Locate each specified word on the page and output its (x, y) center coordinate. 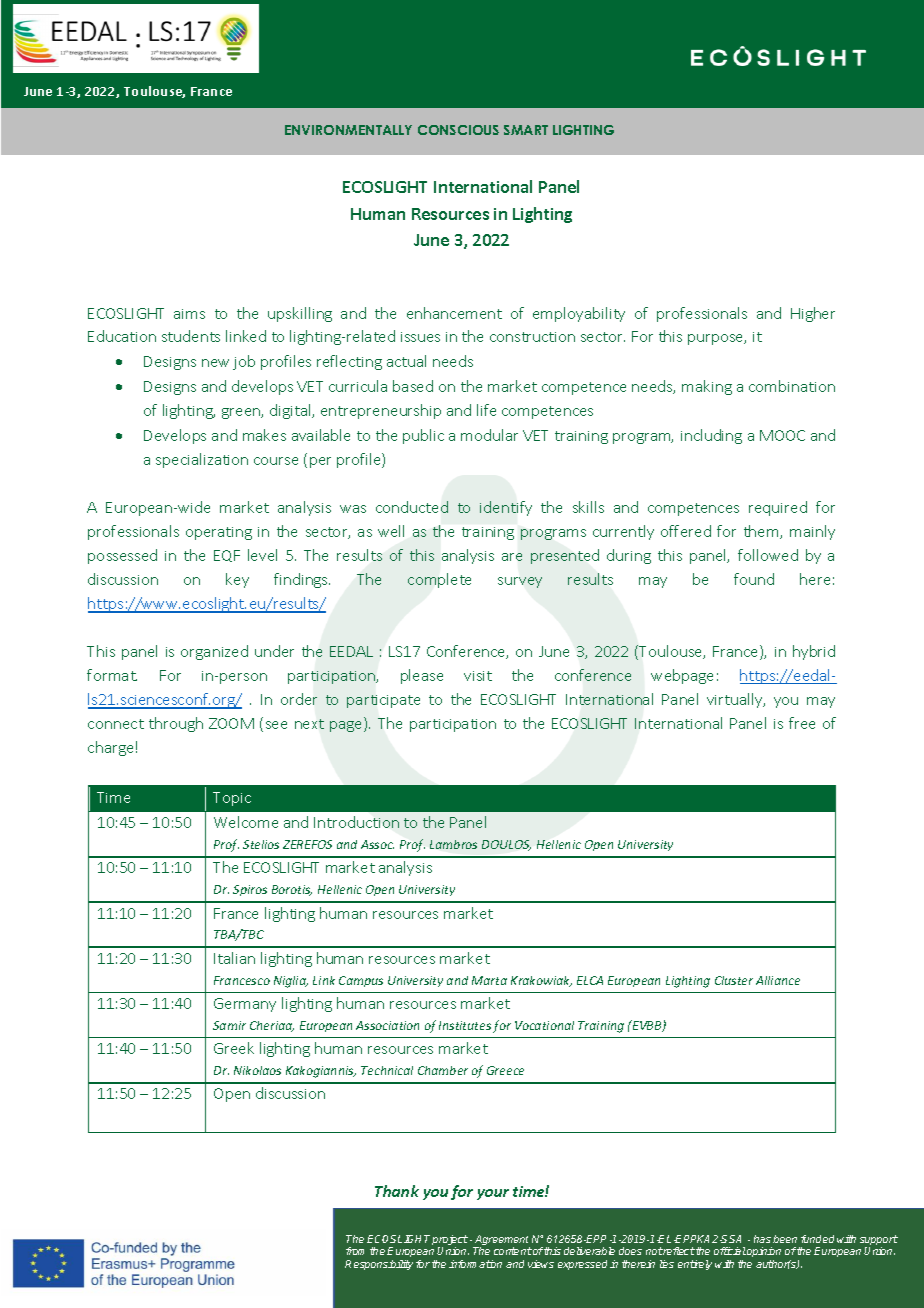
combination (792, 386)
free (802, 723)
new (215, 363)
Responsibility (379, 1265)
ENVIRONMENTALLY (348, 130)
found (754, 579)
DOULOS (506, 845)
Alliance (778, 980)
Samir (229, 1025)
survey (520, 582)
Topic (232, 799)
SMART (526, 130)
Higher (813, 314)
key (237, 580)
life (486, 410)
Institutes (465, 1025)
